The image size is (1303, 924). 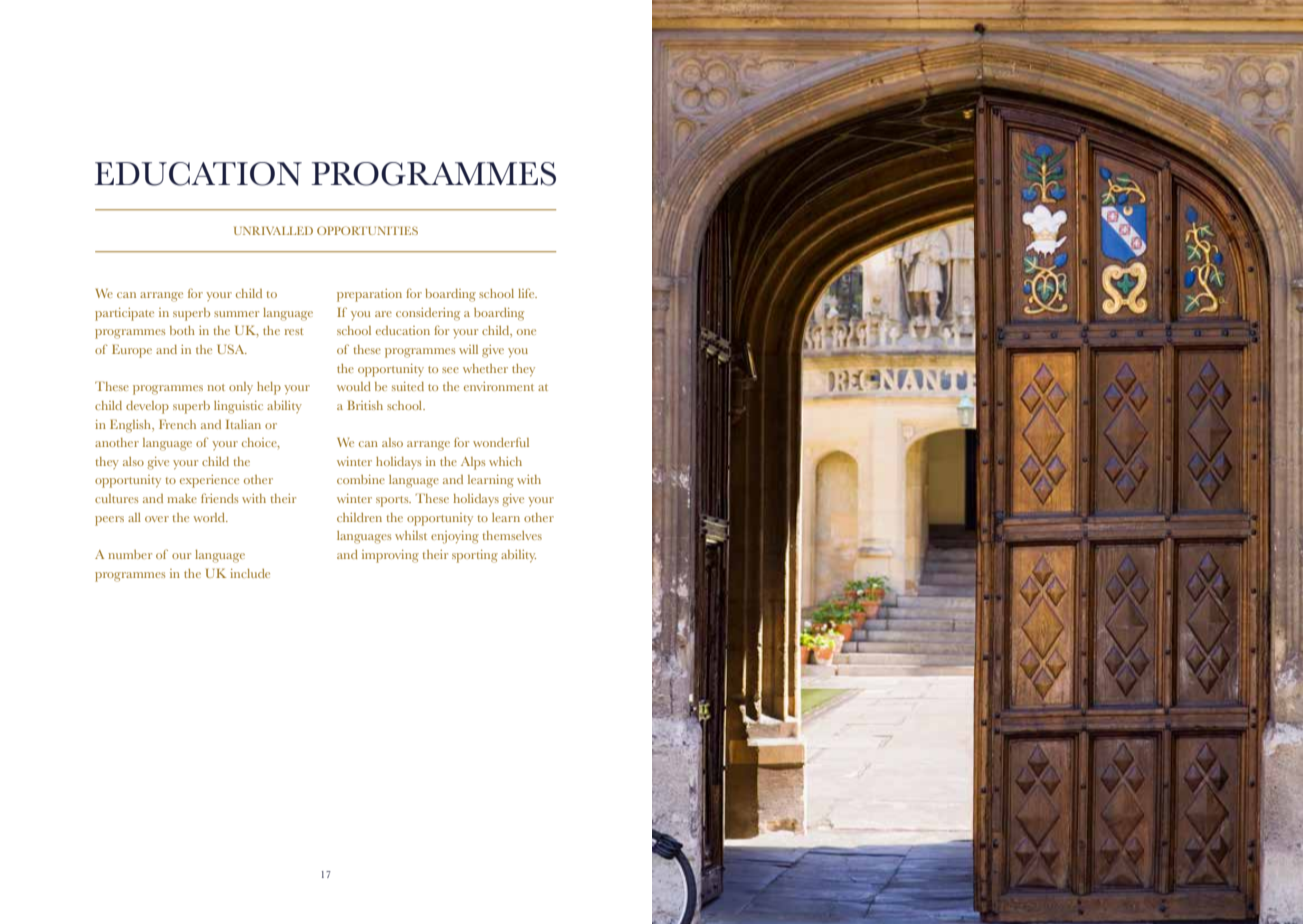 What do you see at coordinates (130, 554) in the screenshot?
I see `number` at bounding box center [130, 554].
